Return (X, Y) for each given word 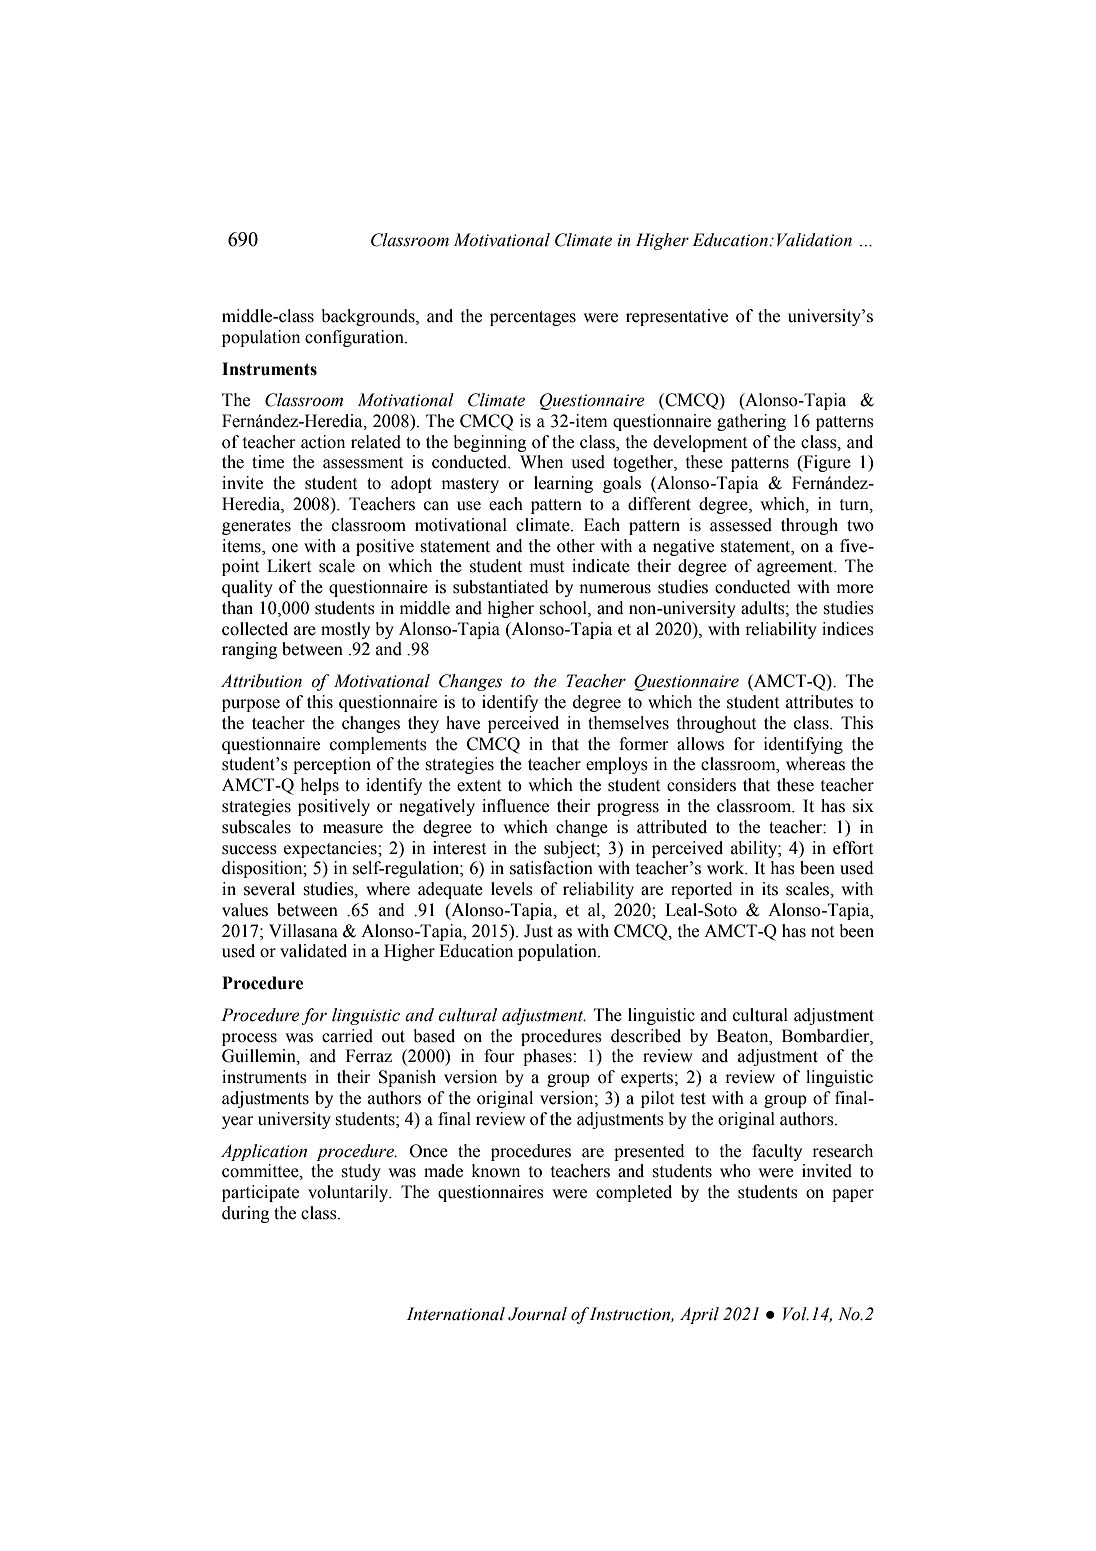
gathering (751, 422)
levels (512, 889)
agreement (796, 568)
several (269, 889)
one (285, 548)
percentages (533, 318)
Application (264, 1152)
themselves (628, 723)
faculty (777, 1152)
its (770, 889)
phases (547, 1057)
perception (332, 765)
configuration (355, 338)
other (576, 546)
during (245, 1214)
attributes (819, 702)
